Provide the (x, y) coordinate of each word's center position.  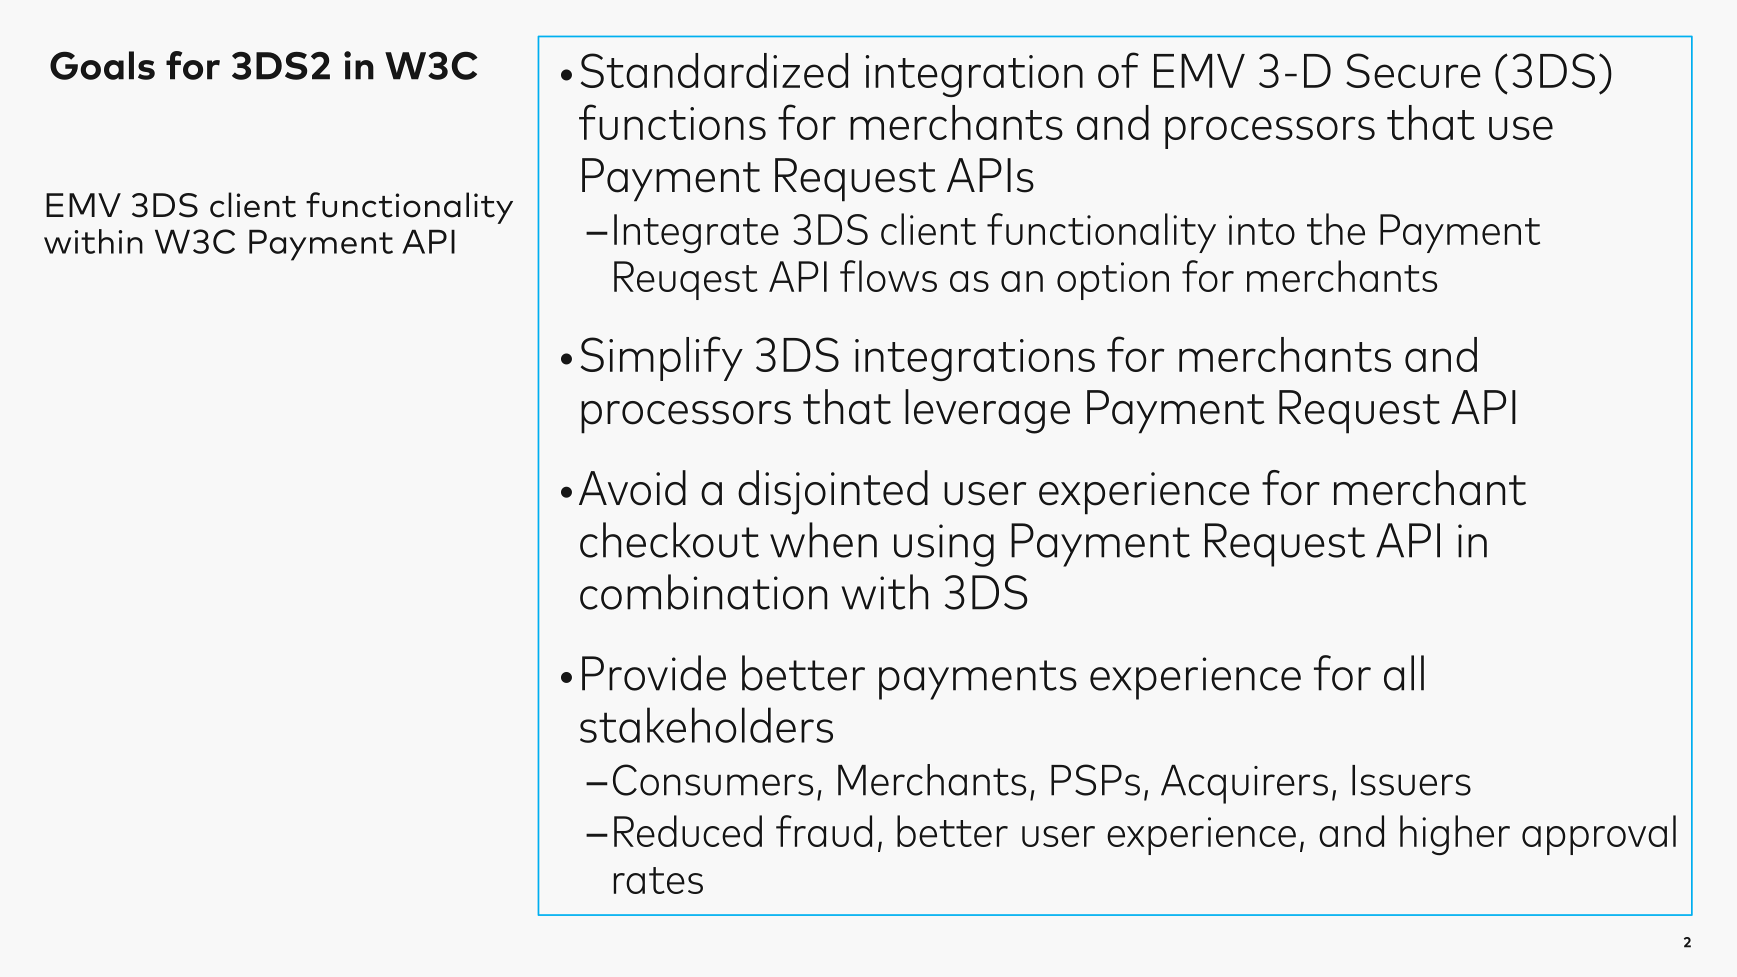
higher (1455, 835)
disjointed (833, 492)
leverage (987, 411)
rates (658, 880)
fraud (824, 831)
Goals (102, 65)
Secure (1413, 70)
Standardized (714, 70)
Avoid (632, 488)
